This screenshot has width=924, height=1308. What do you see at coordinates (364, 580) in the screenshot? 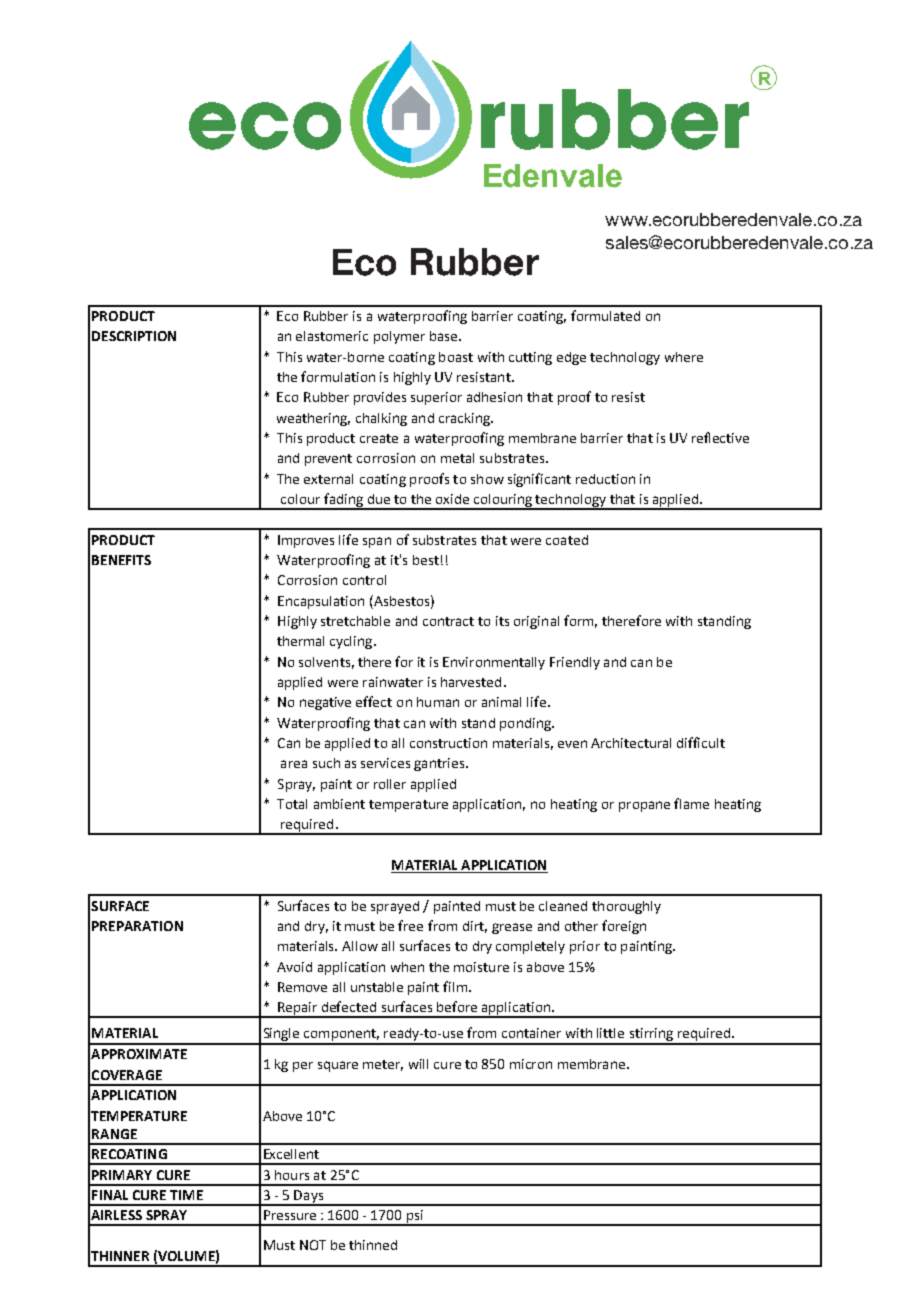
I see `control` at bounding box center [364, 580].
